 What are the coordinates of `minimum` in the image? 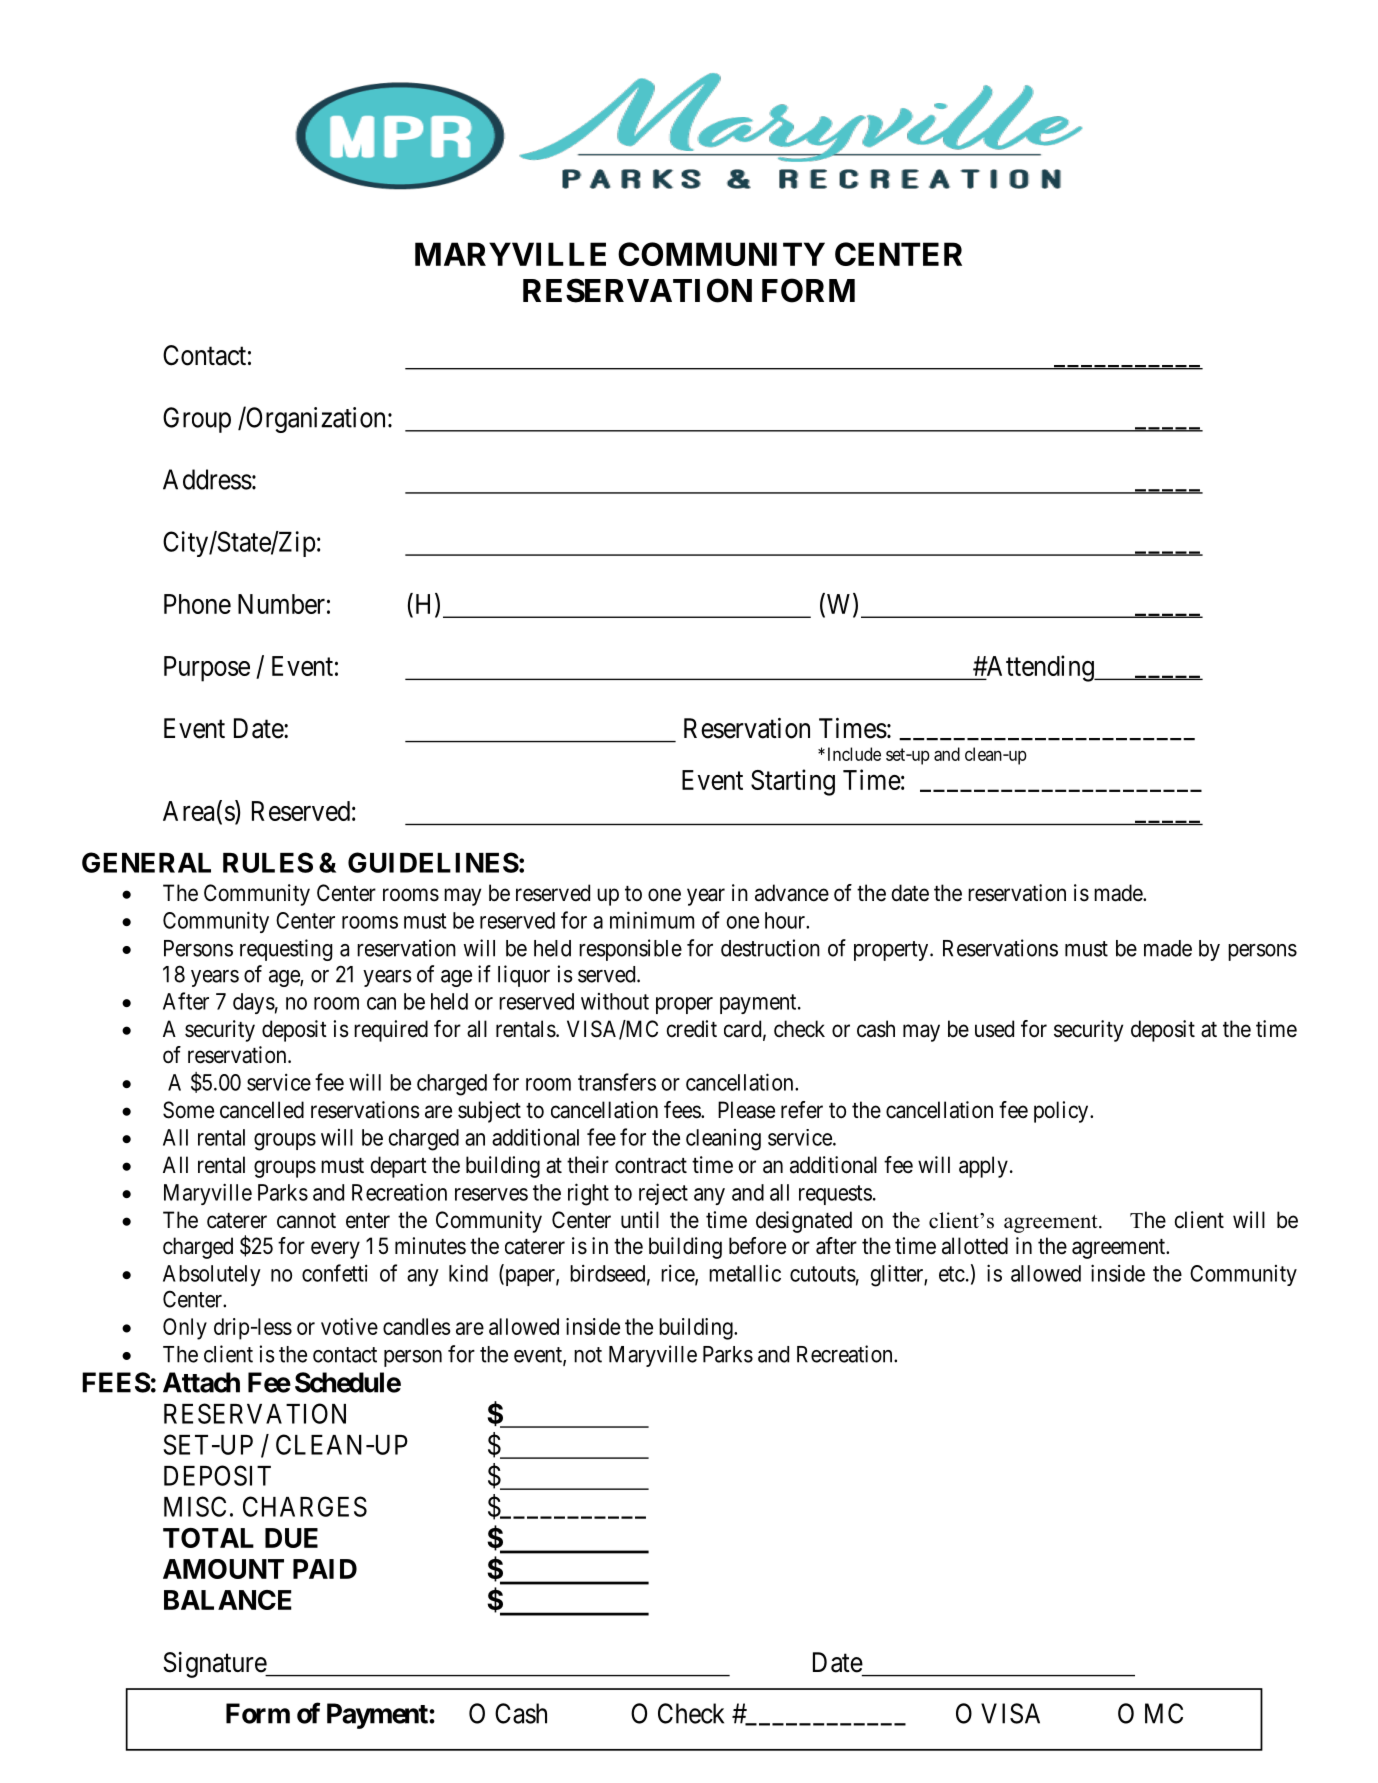 It's located at (652, 920).
